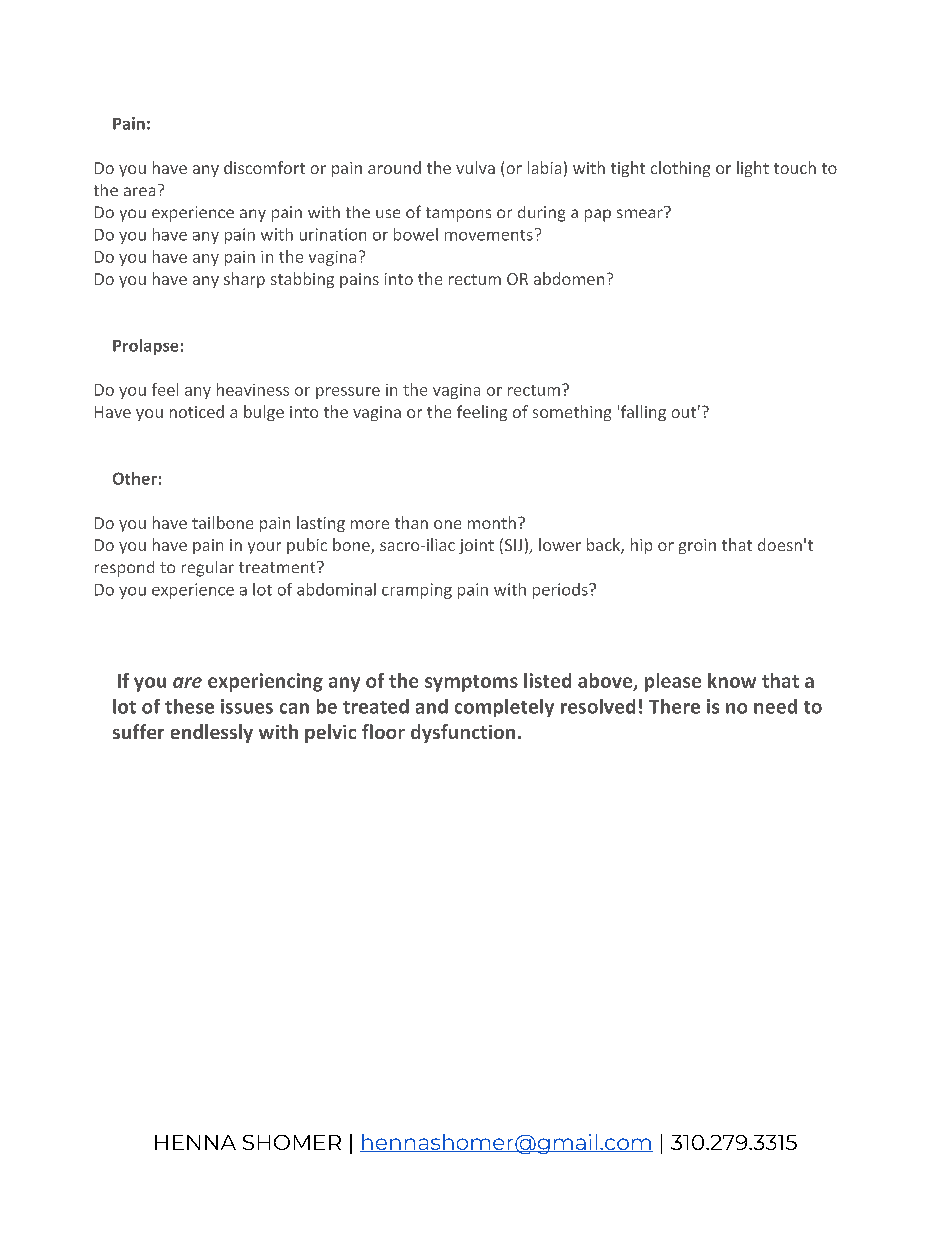  I want to click on and, so click(432, 706).
